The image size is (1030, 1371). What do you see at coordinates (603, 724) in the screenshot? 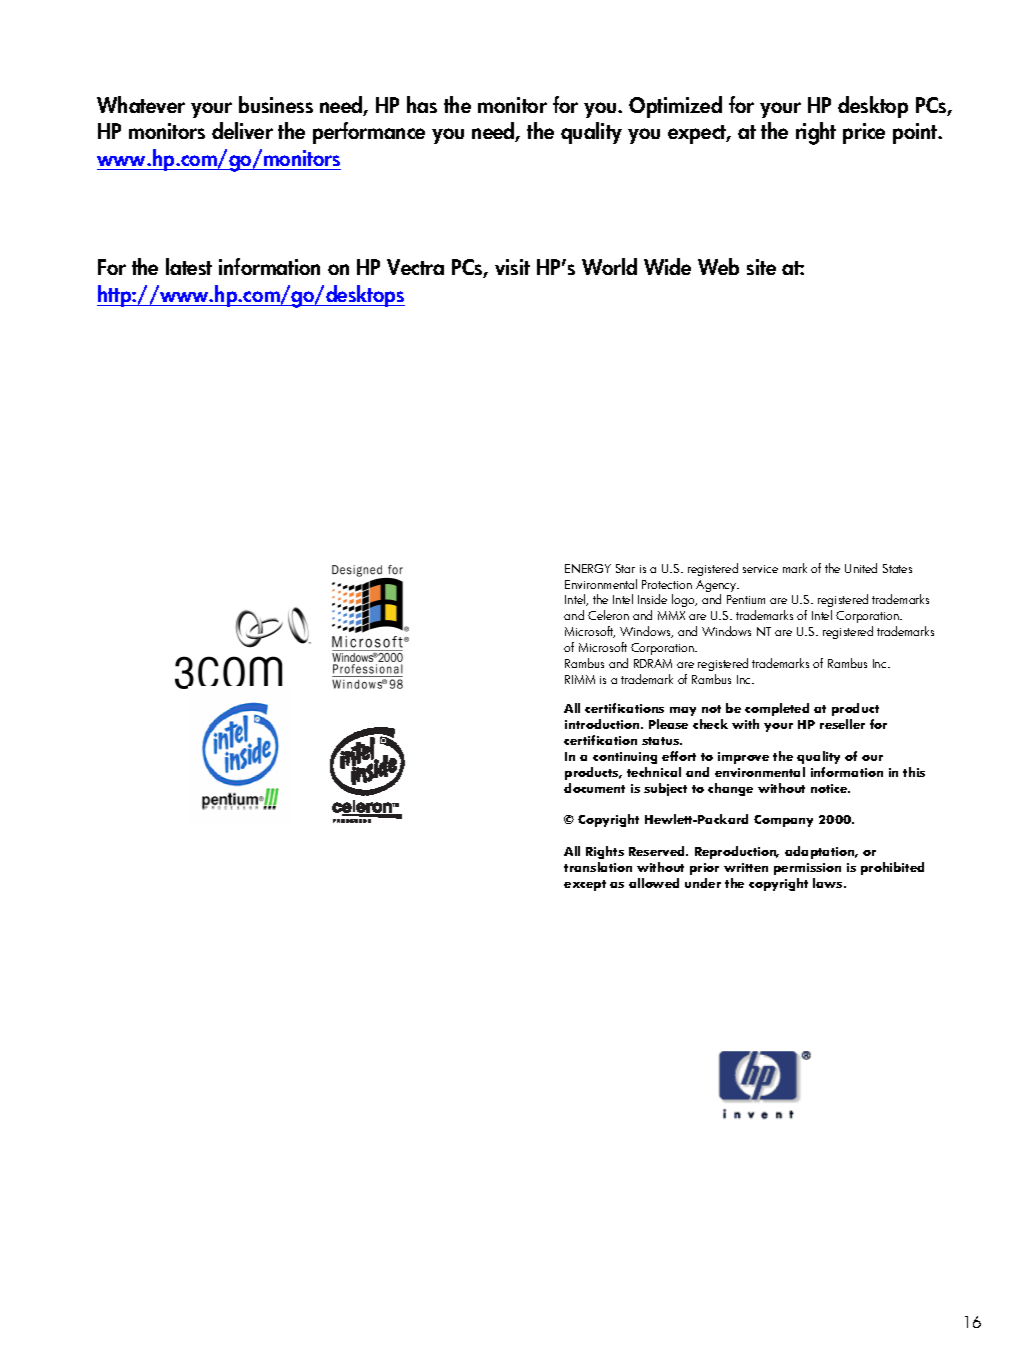
I see `introduction` at bounding box center [603, 724].
